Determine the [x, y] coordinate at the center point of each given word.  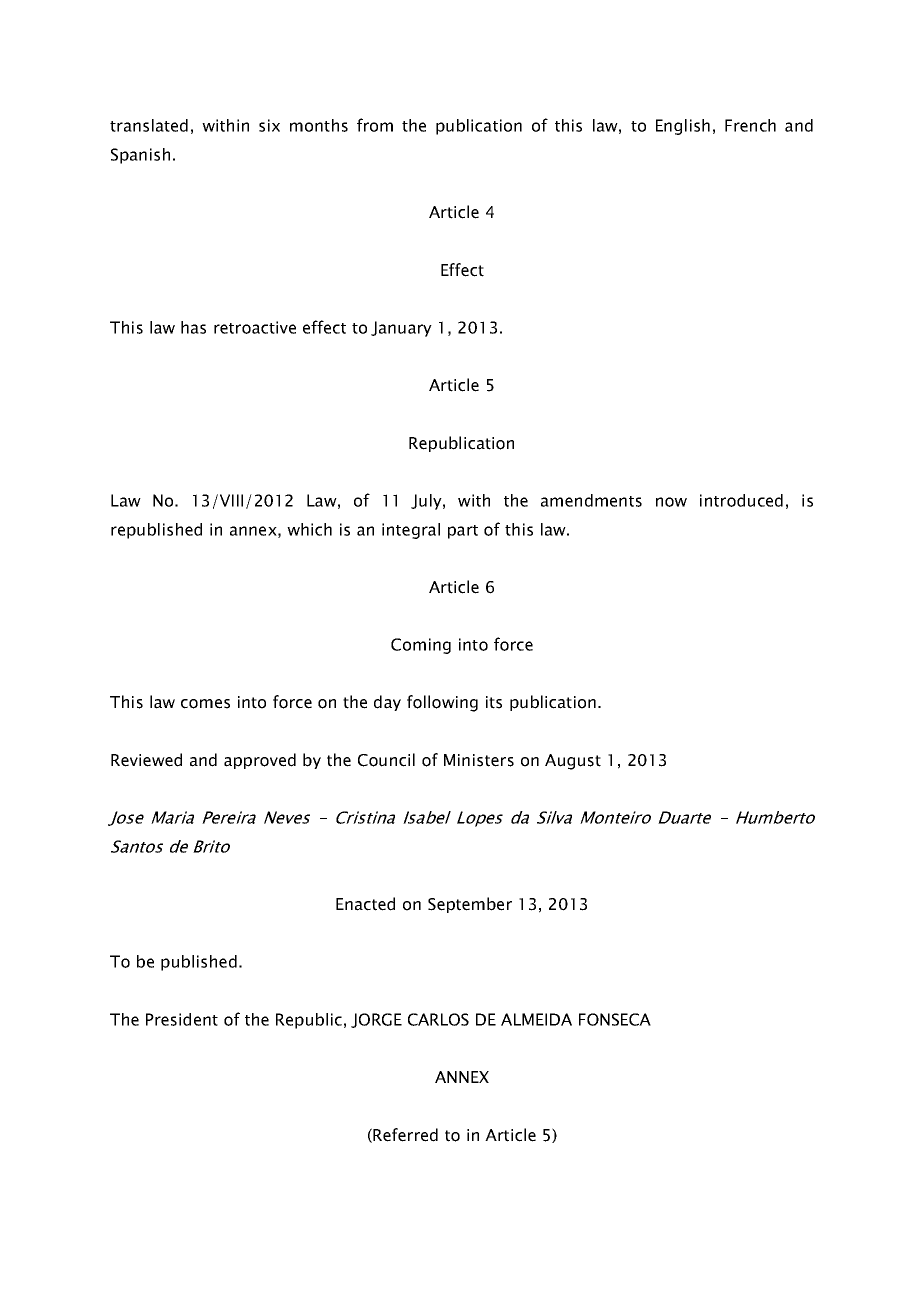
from [375, 125]
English [683, 127]
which [309, 529]
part [463, 532]
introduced [741, 500]
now [671, 502]
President [182, 1019]
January [401, 329]
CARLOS [438, 1019]
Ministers [479, 760]
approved [260, 761]
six [269, 125]
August [573, 762]
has [193, 327]
